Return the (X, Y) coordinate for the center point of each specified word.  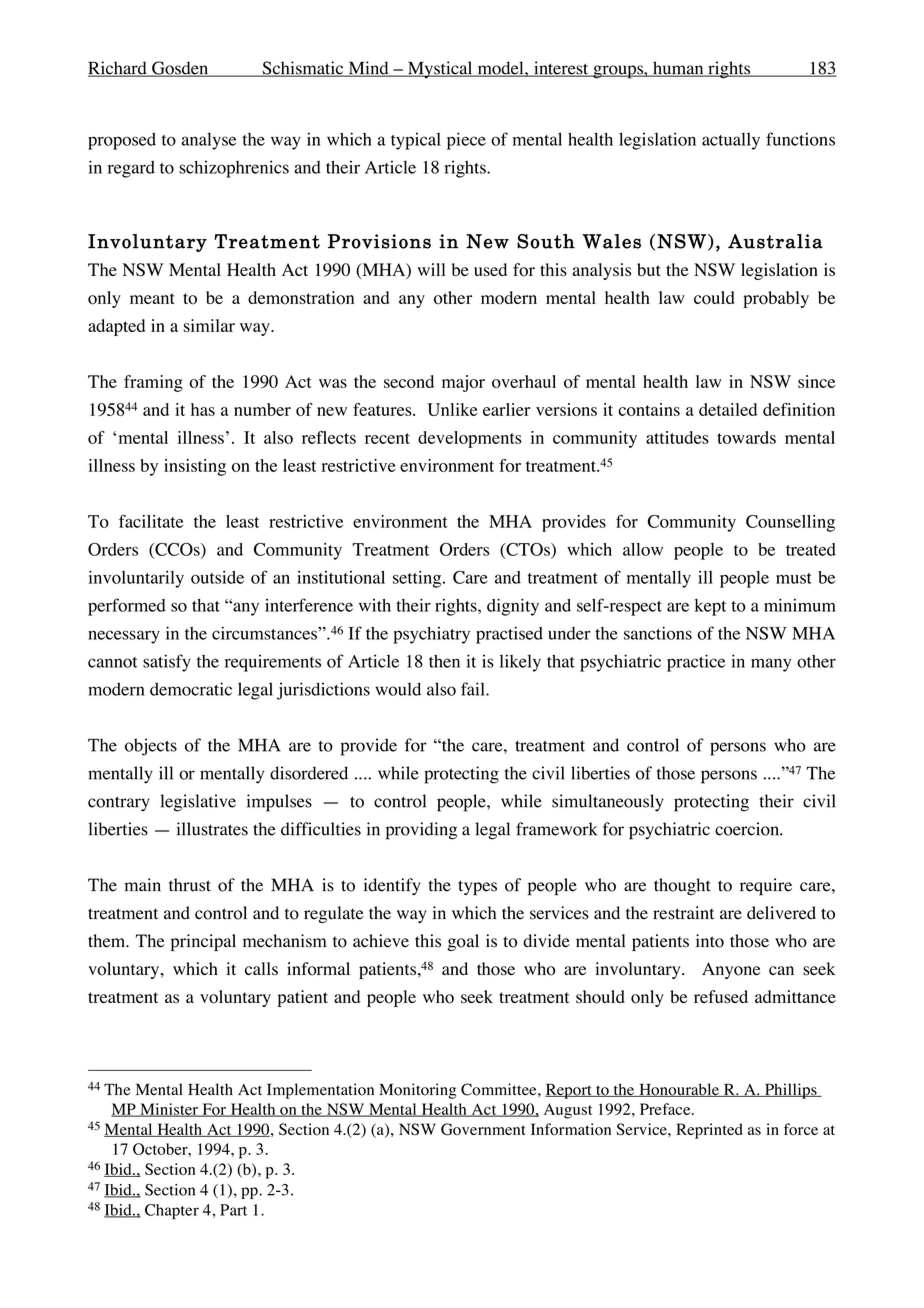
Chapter (172, 1211)
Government (483, 1129)
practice (696, 663)
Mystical (440, 70)
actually (731, 141)
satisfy (167, 663)
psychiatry (431, 635)
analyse (209, 141)
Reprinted (709, 1131)
